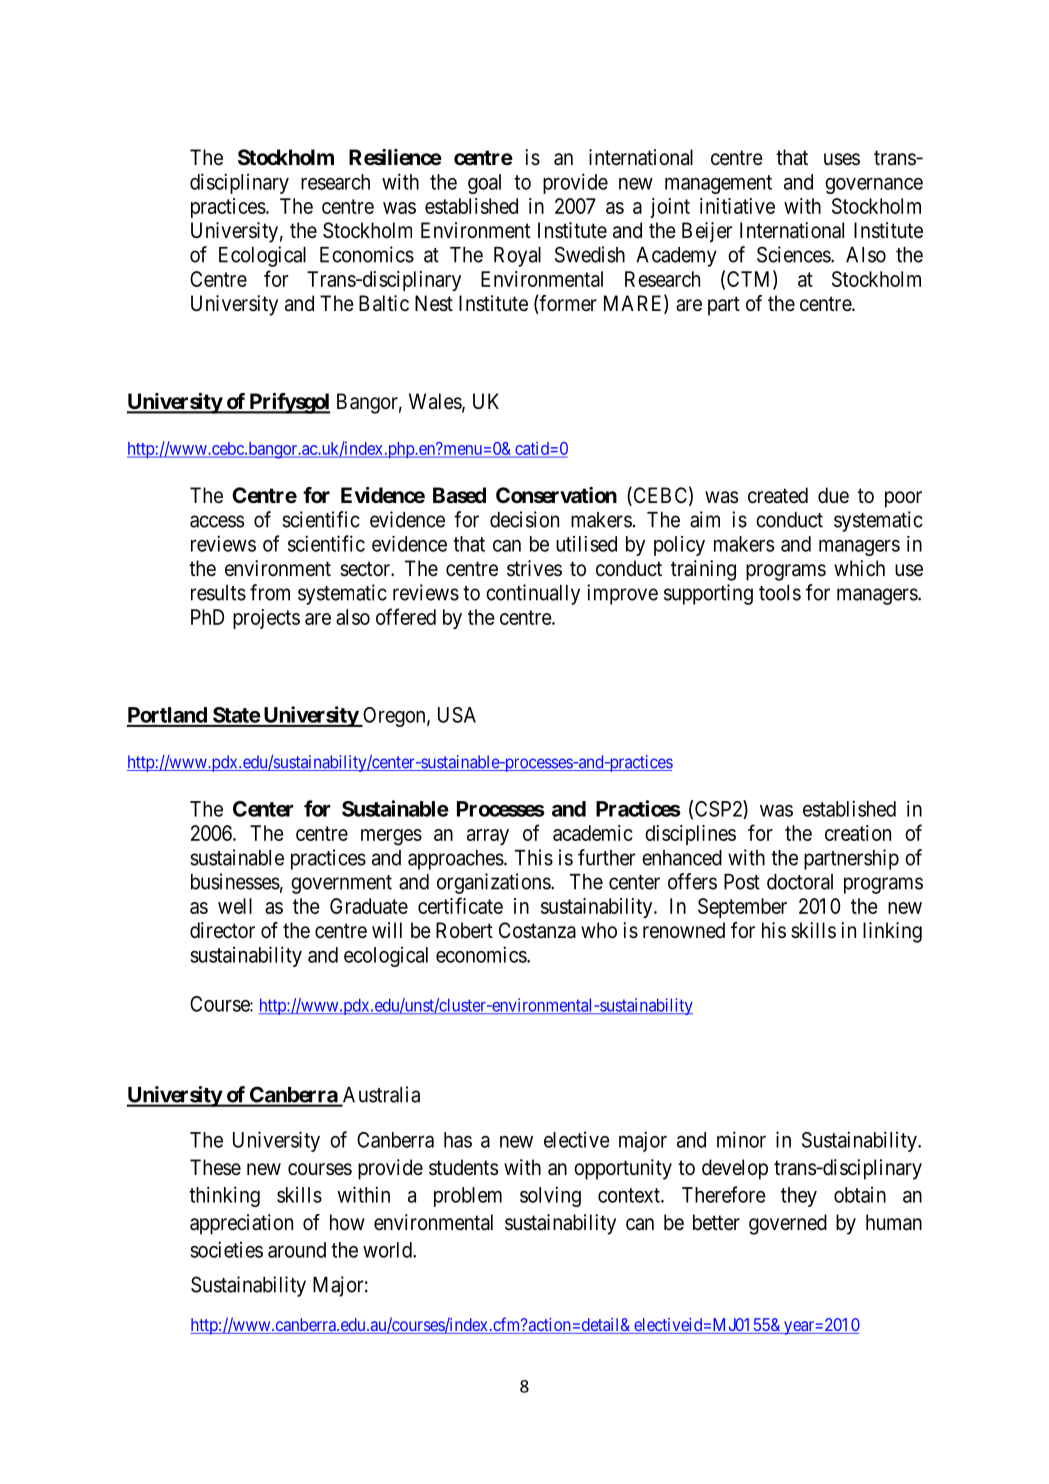 This screenshot has height=1484, width=1049. Describe the element at coordinates (484, 184) in the screenshot. I see `goal` at that location.
